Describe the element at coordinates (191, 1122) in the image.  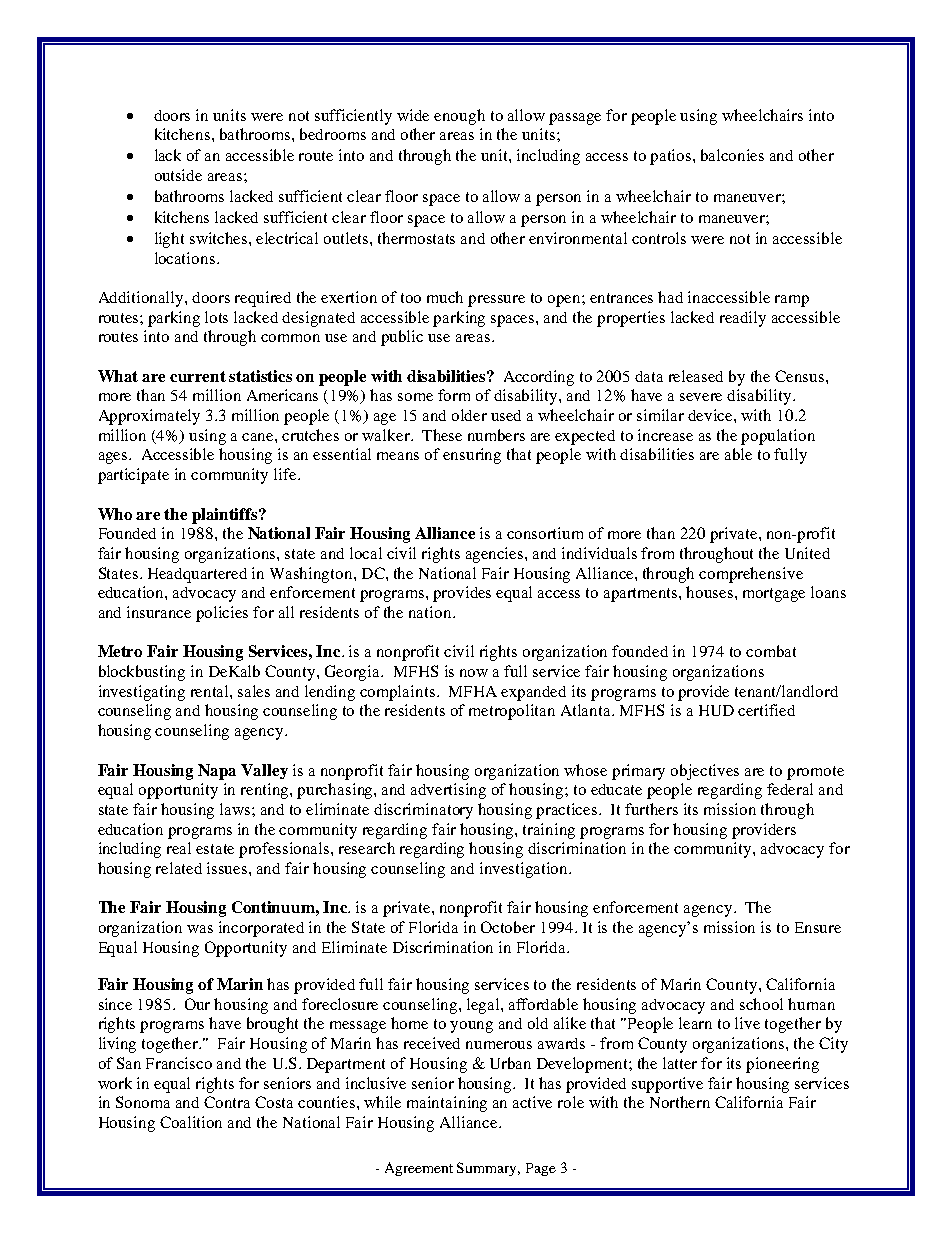
I see `Coalition` at that location.
